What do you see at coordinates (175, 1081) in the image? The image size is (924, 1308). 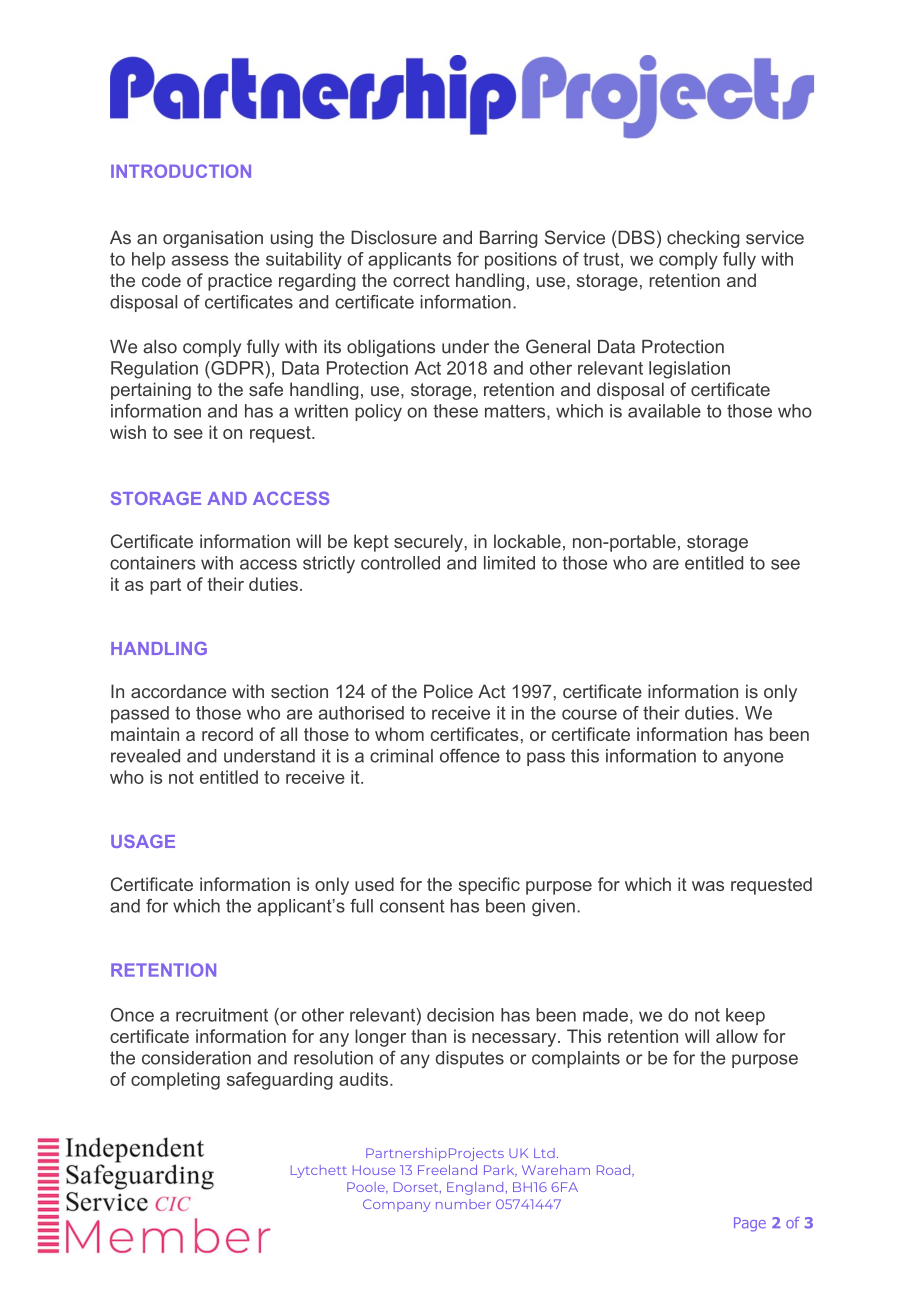 I see `completing` at bounding box center [175, 1081].
